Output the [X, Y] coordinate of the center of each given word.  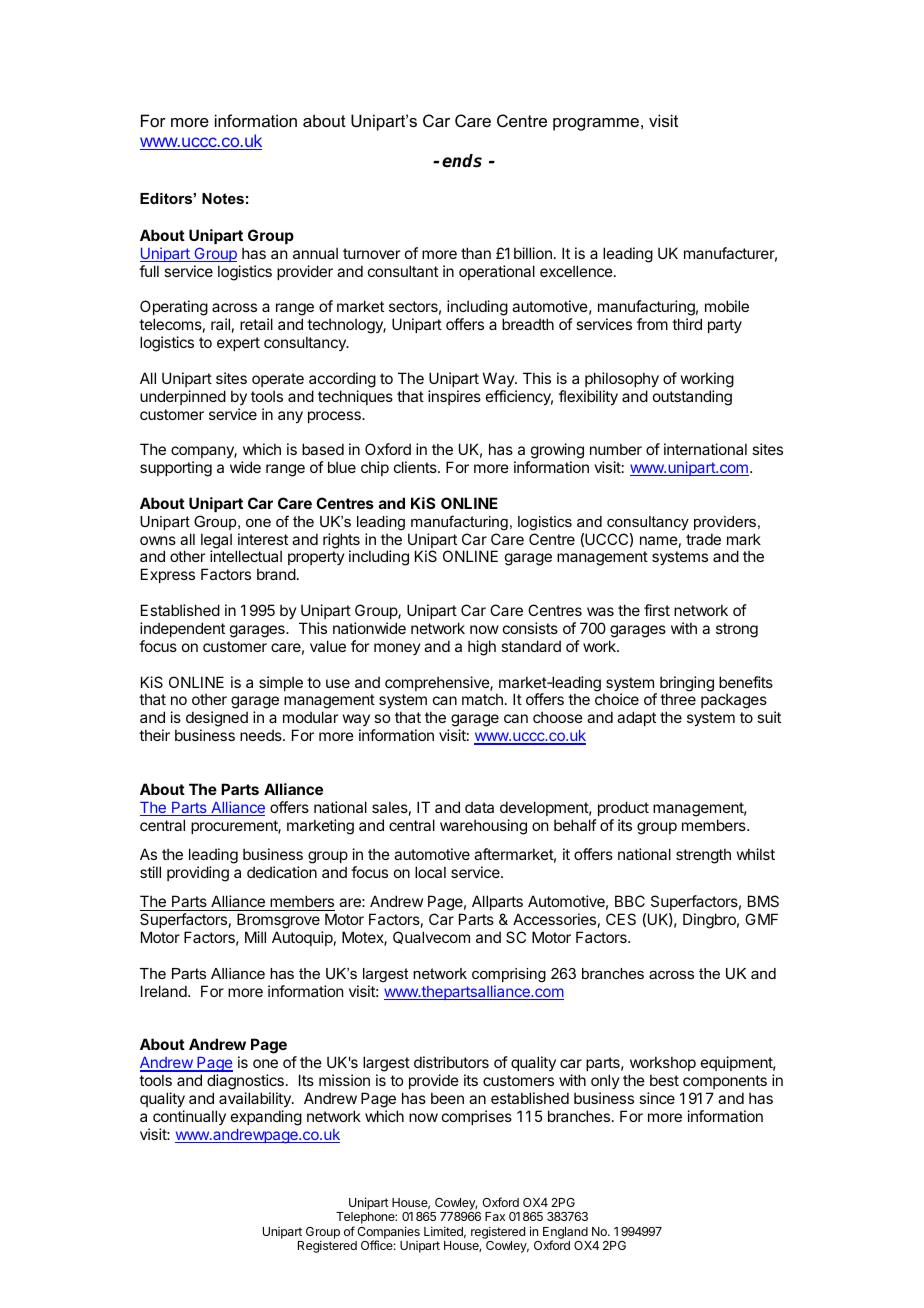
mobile [727, 306]
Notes [223, 198]
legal [216, 542]
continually [189, 1117]
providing [198, 874]
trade [703, 539]
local [430, 872]
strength [703, 856]
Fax [495, 1216]
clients [416, 467]
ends [462, 161]
